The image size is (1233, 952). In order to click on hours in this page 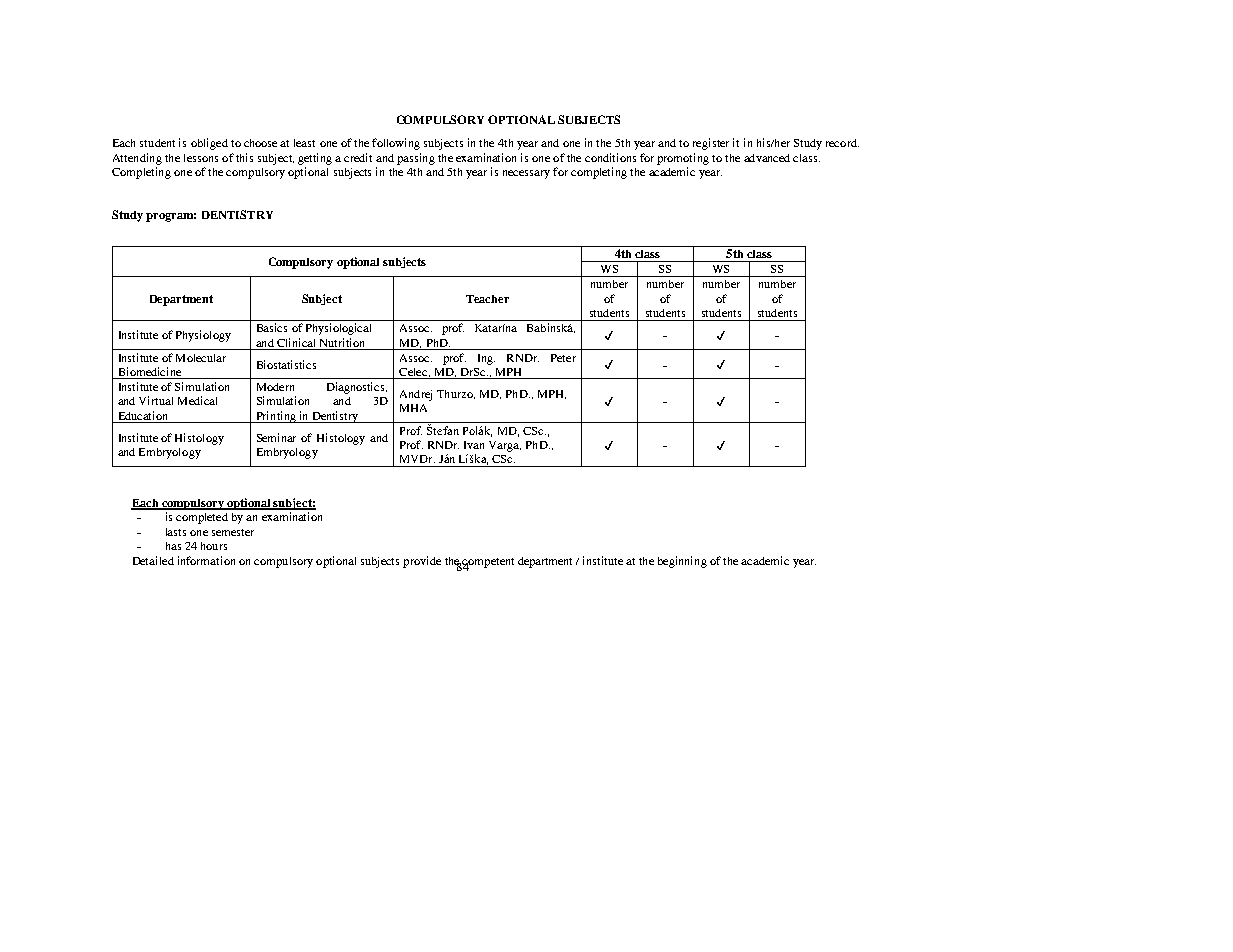, I will do `click(214, 546)`.
